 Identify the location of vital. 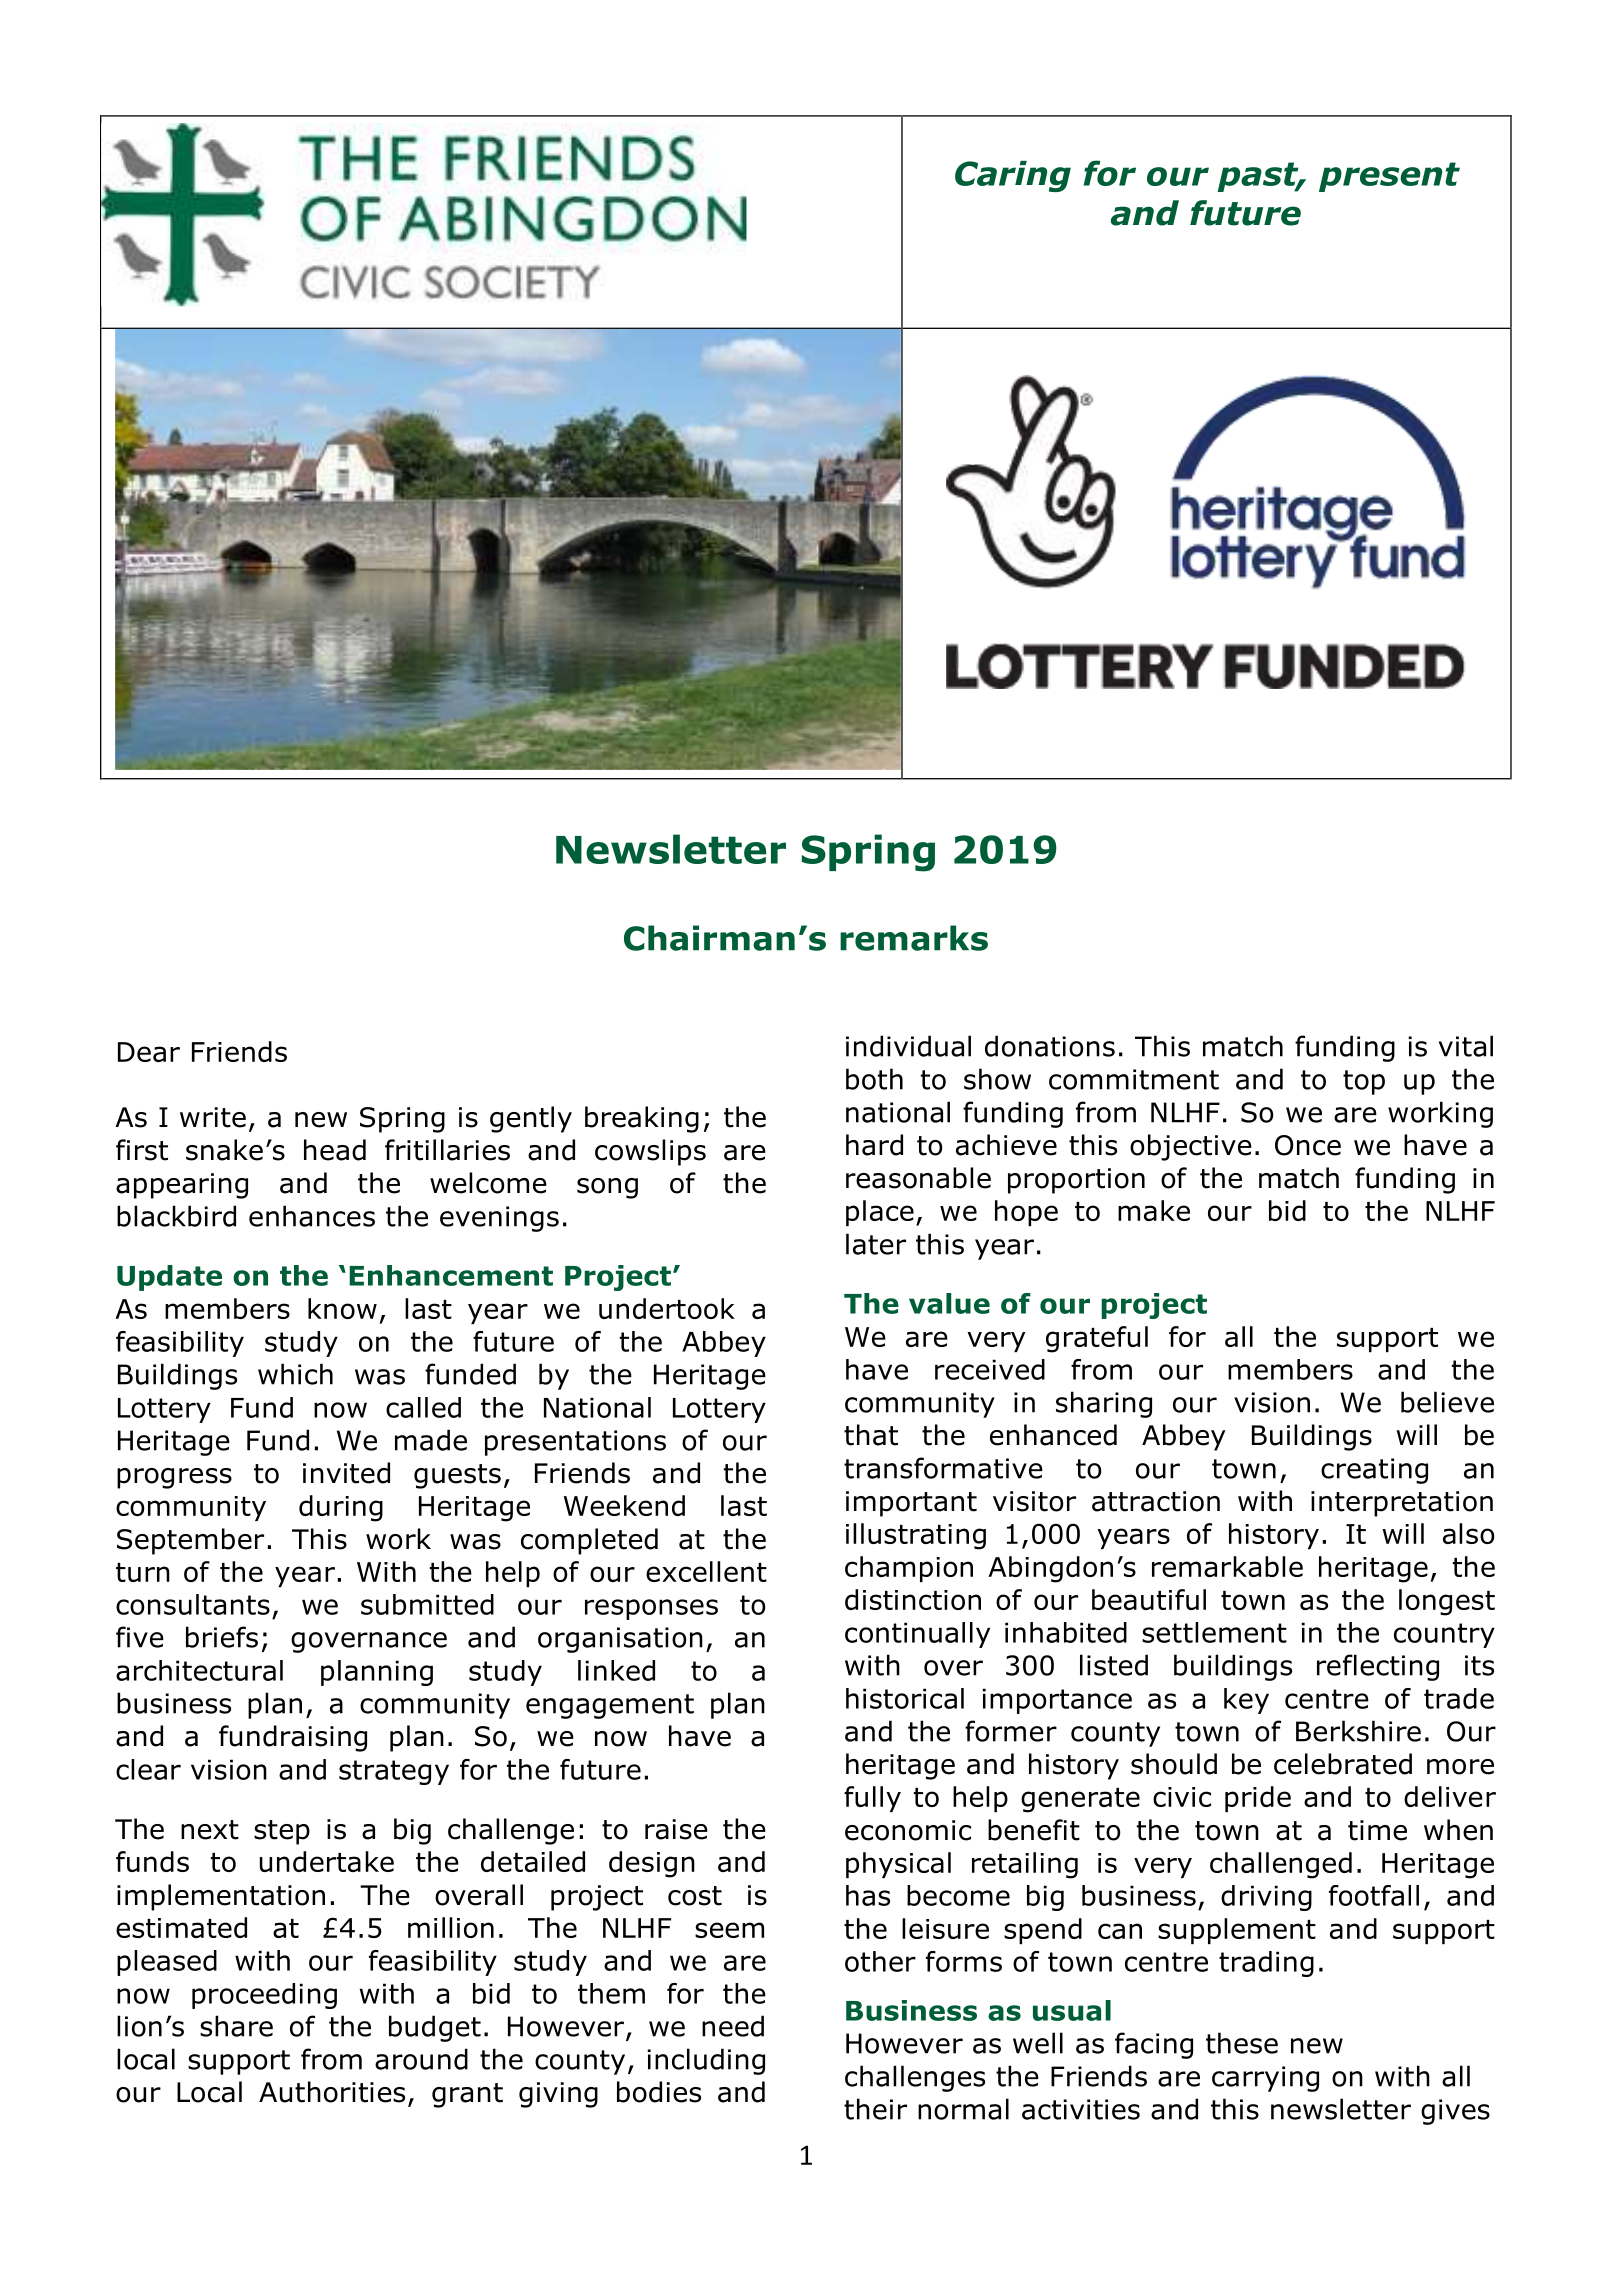
(1466, 1046).
